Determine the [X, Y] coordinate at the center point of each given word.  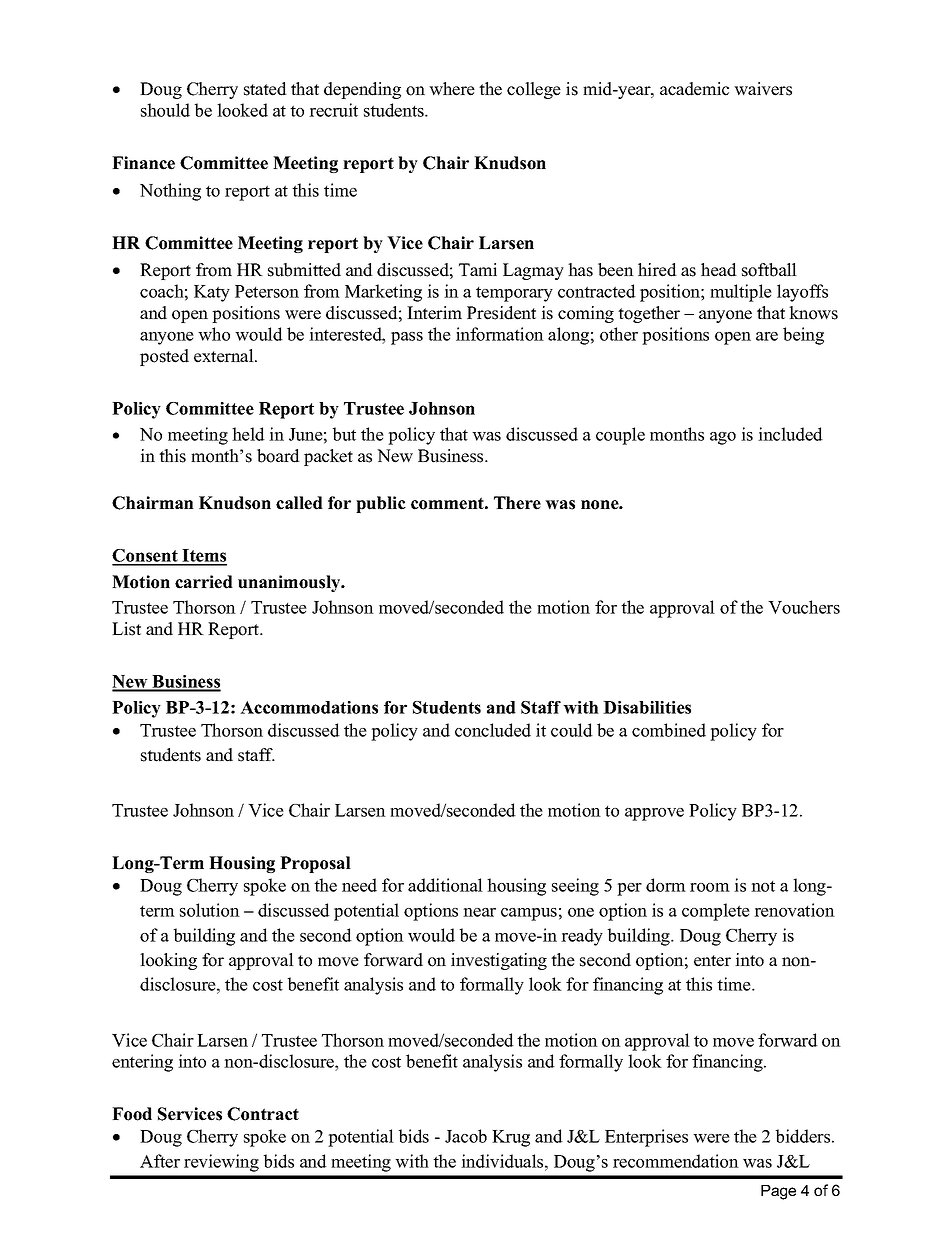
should [165, 110]
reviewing [221, 1163]
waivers [763, 89]
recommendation [676, 1161]
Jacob [466, 1136]
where [452, 89]
